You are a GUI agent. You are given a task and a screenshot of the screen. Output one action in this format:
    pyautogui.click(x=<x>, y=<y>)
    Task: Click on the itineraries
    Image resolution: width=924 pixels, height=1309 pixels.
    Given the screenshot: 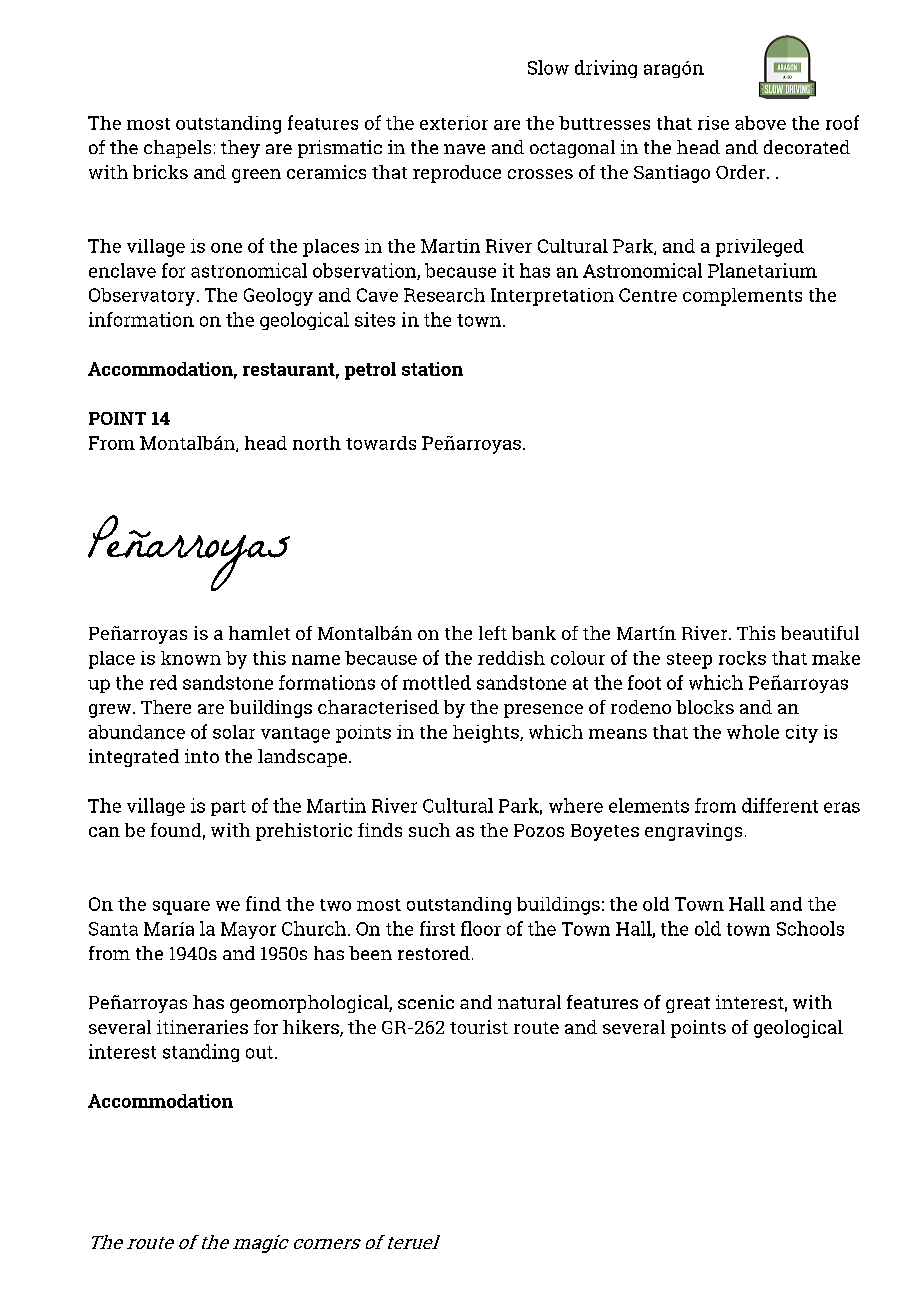 What is the action you would take?
    pyautogui.click(x=202, y=1027)
